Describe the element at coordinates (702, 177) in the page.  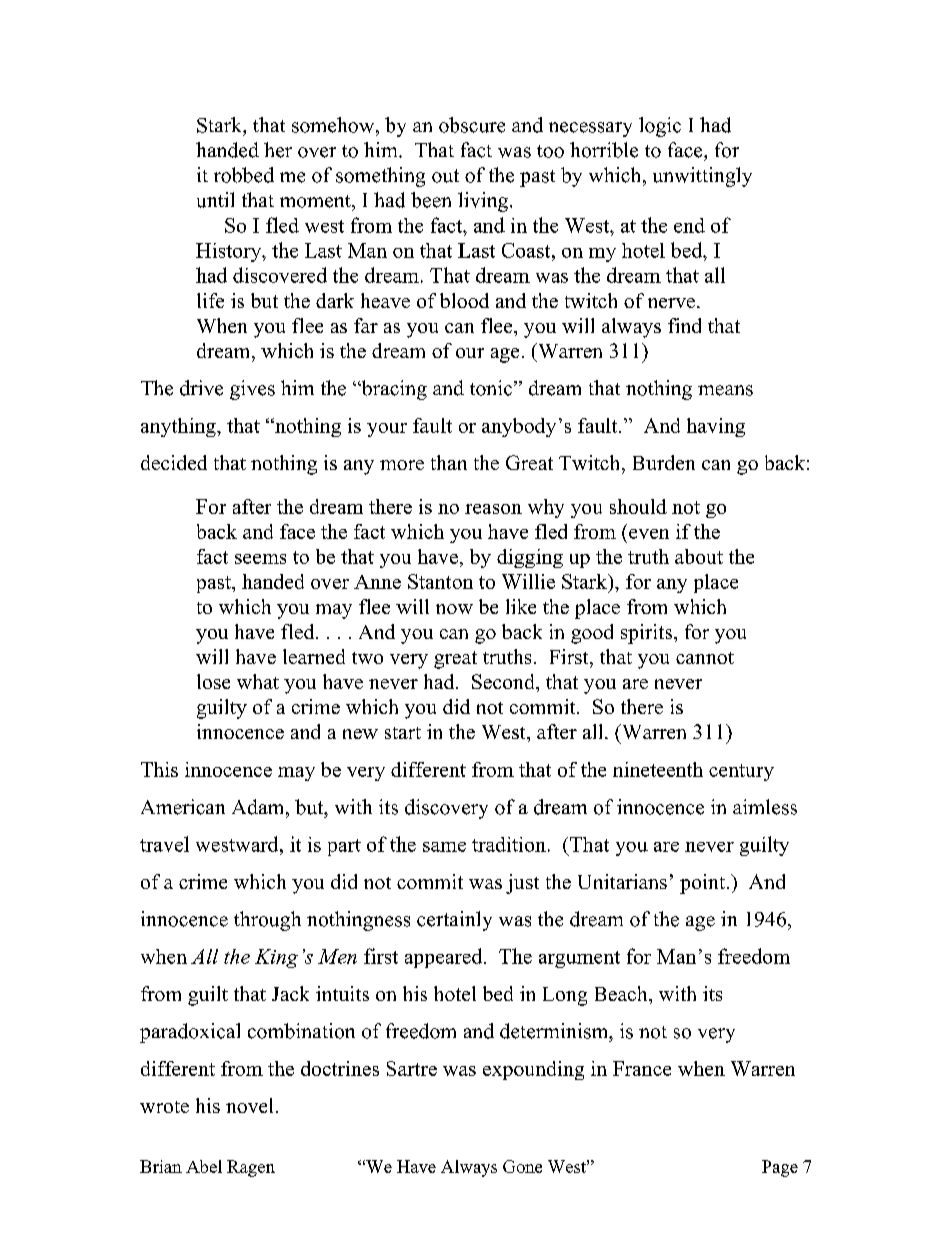
I see `unwittingly` at that location.
